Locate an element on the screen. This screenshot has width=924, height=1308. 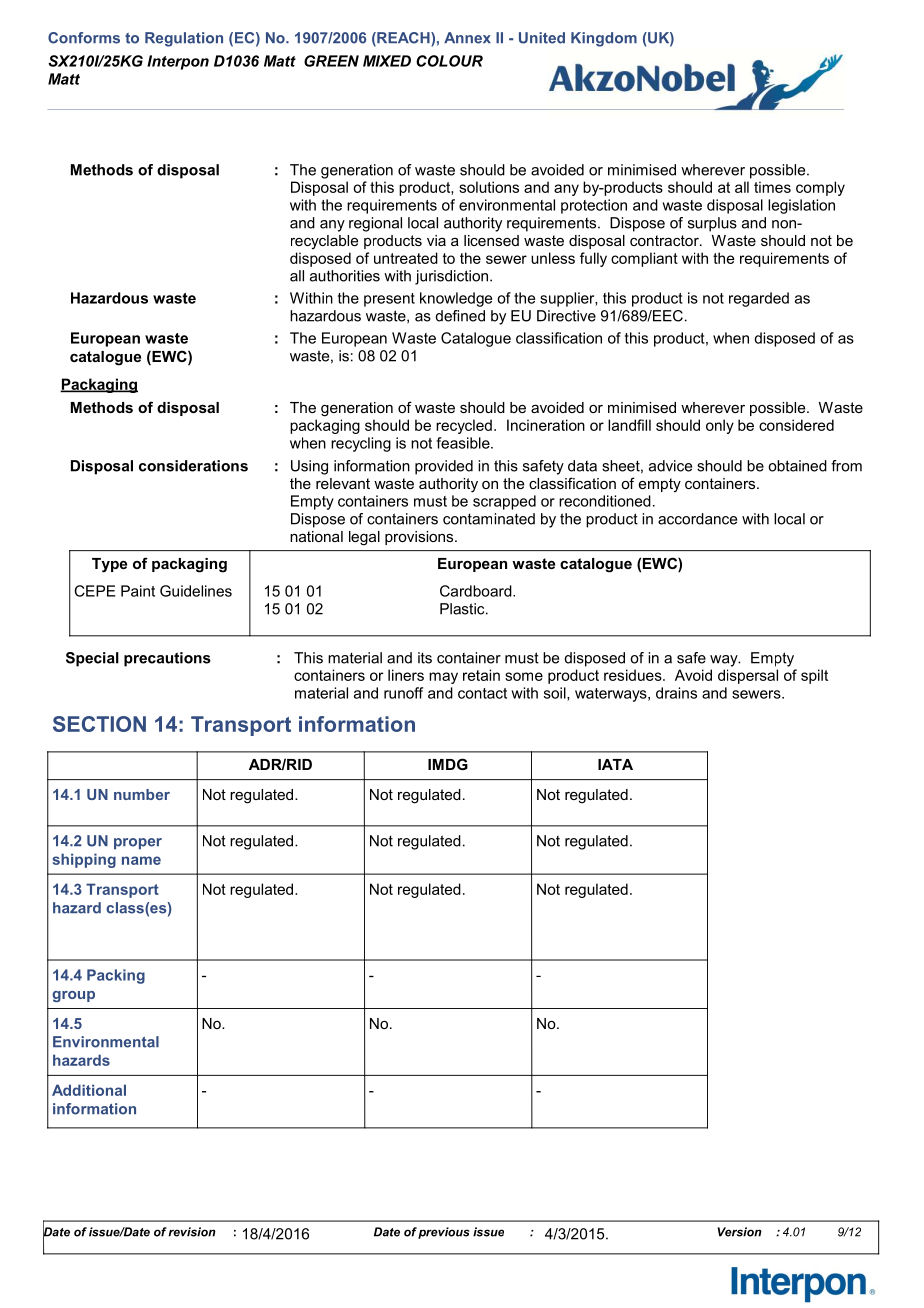
Regulation is located at coordinates (184, 39).
